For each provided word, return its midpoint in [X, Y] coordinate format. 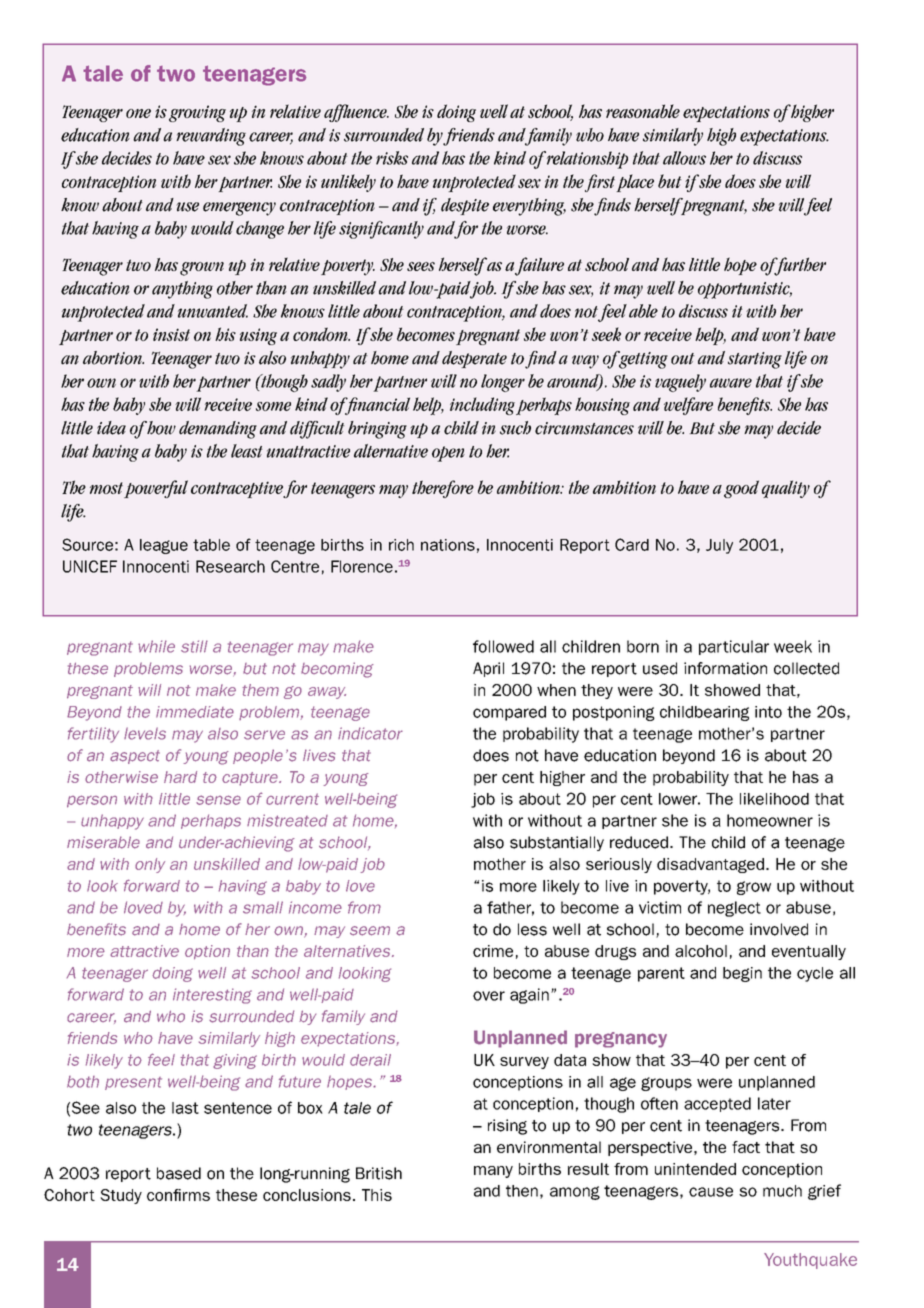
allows [684, 158]
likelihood [774, 799]
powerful [156, 489]
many [493, 1172]
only [150, 865]
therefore [443, 489]
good [741, 489]
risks [392, 158]
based [179, 1173]
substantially [557, 843]
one [138, 113]
